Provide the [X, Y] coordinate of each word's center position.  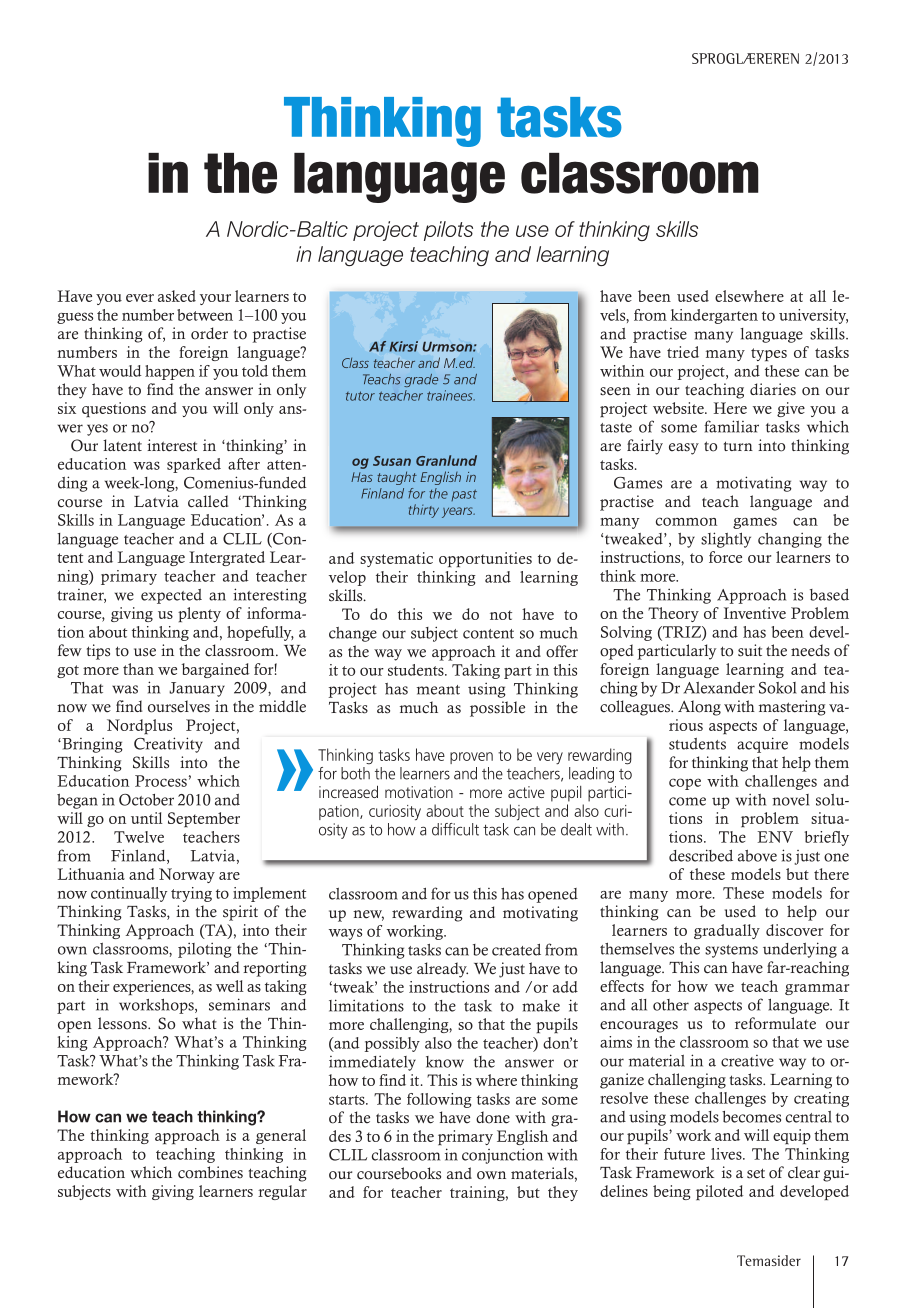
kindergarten [714, 316]
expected [171, 596]
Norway [187, 875]
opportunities [485, 559]
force [725, 557]
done [493, 1117]
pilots [448, 231]
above [757, 856]
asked [177, 296]
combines [210, 1172]
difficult [455, 829]
